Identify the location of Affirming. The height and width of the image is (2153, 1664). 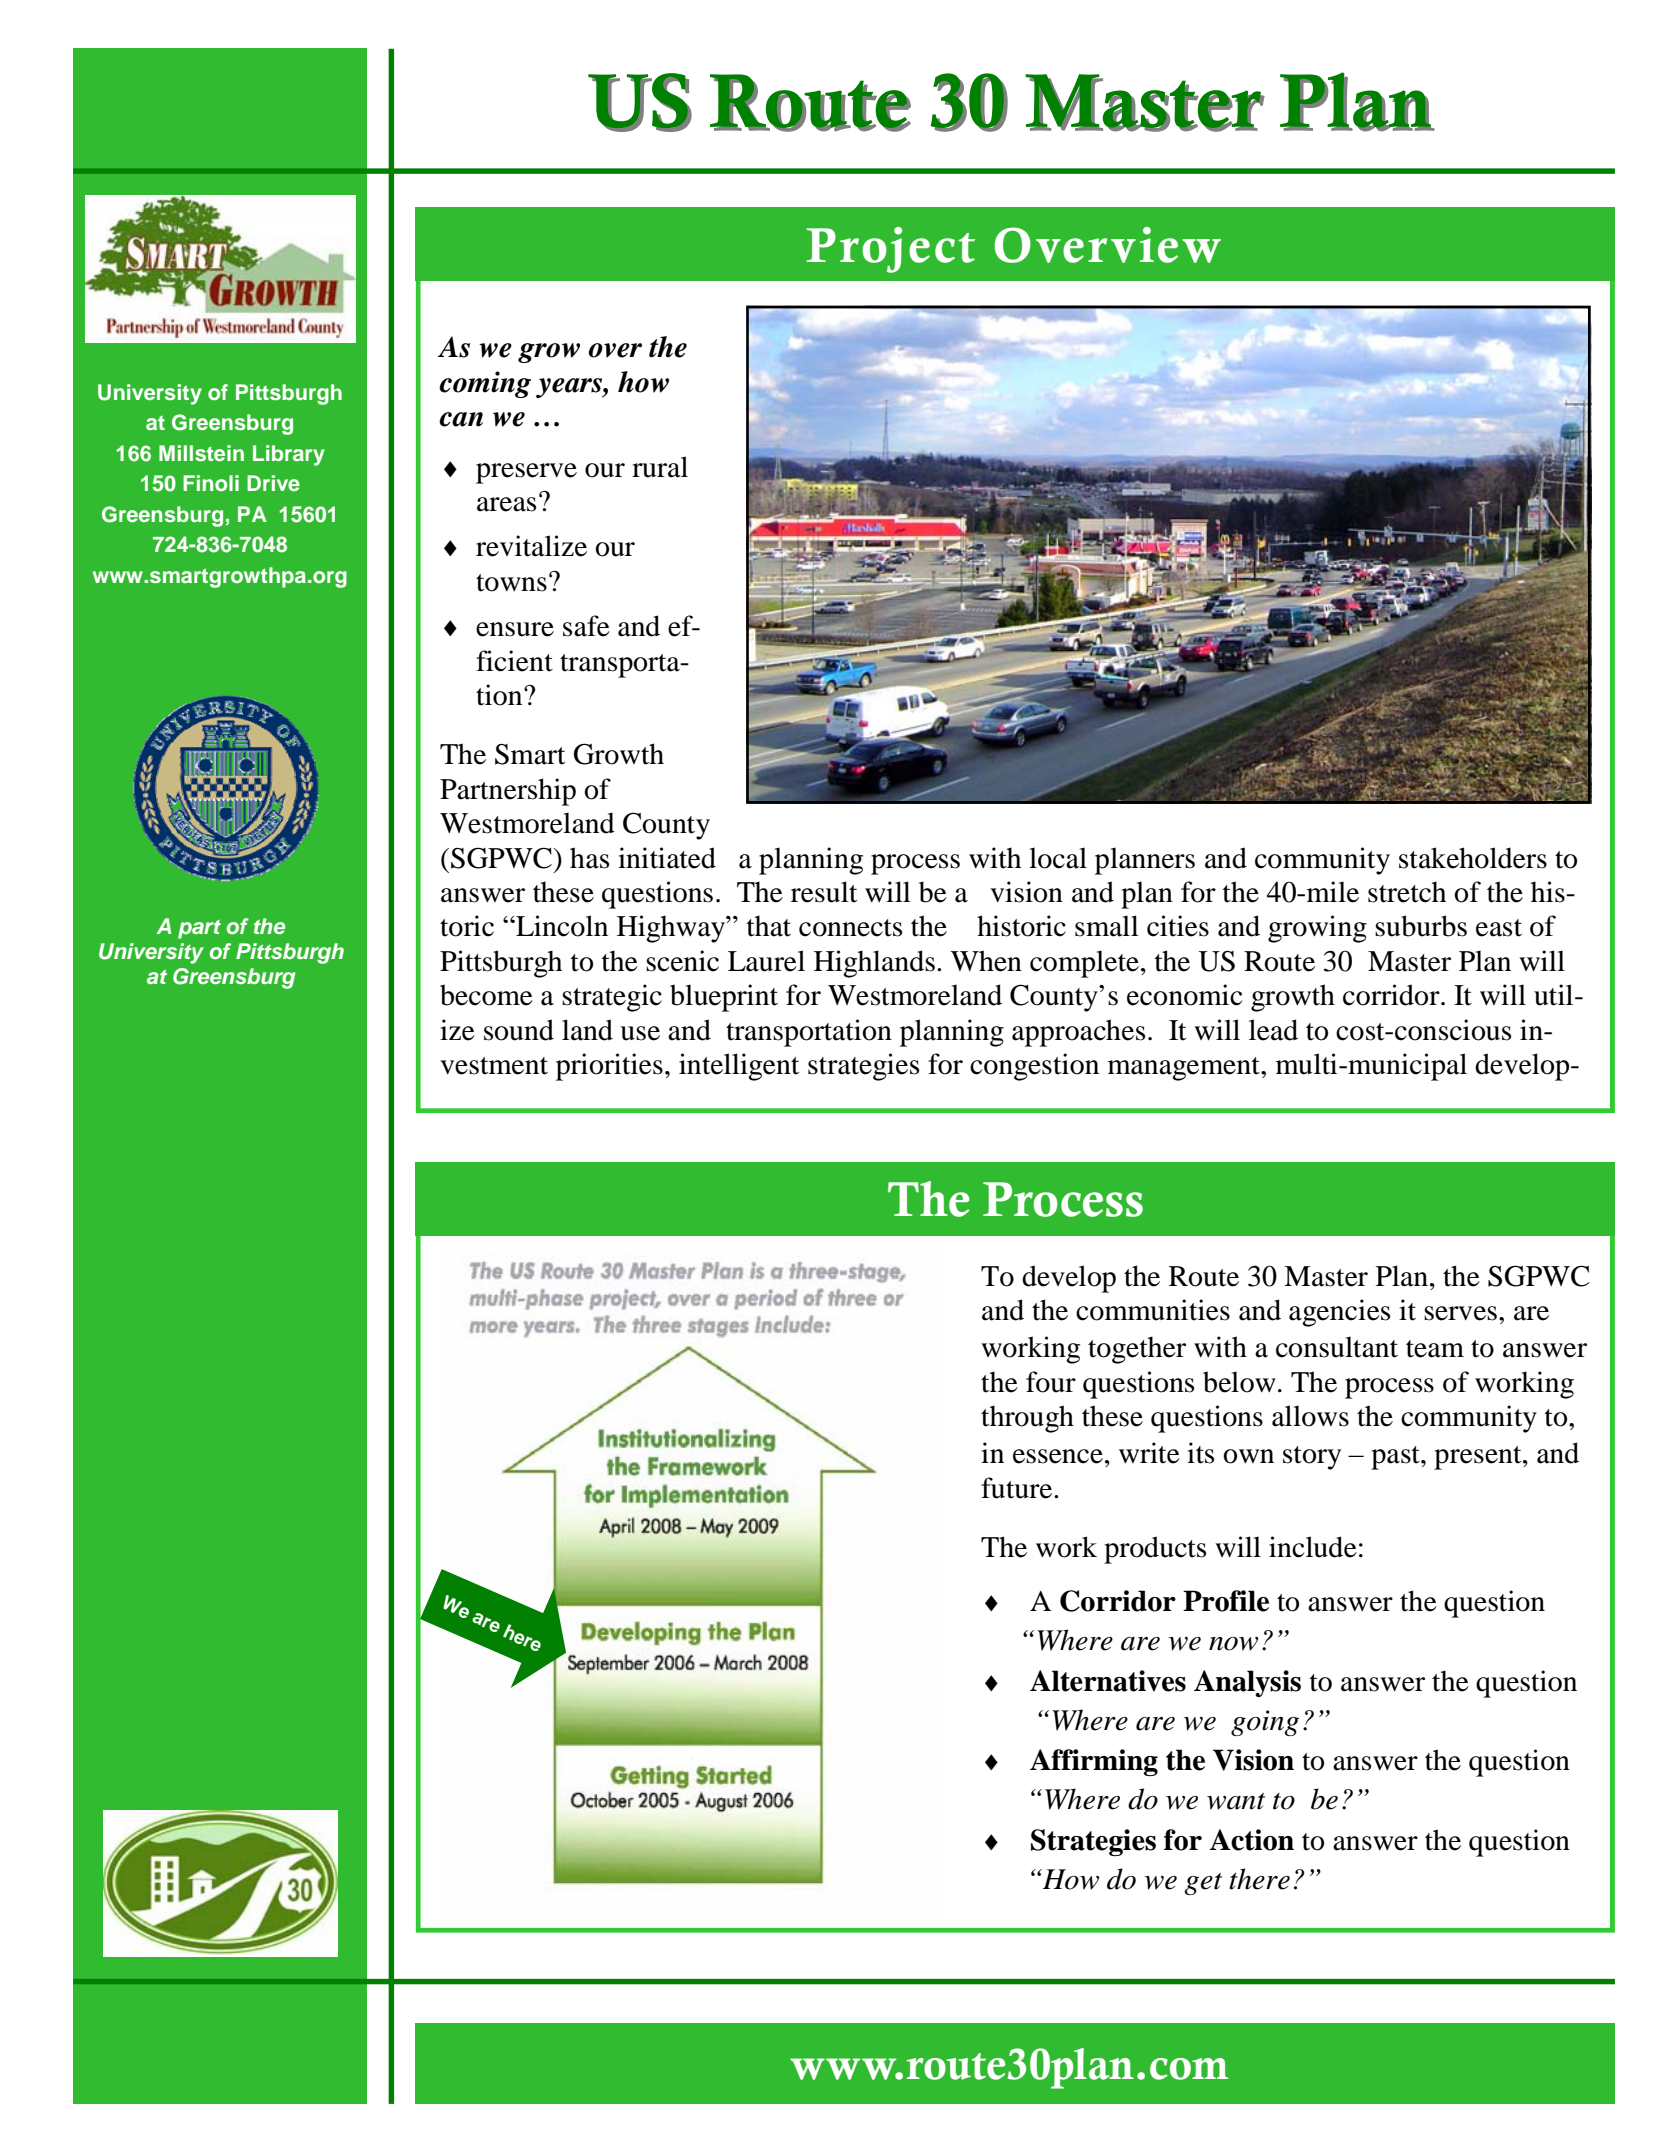
(1094, 1762).
